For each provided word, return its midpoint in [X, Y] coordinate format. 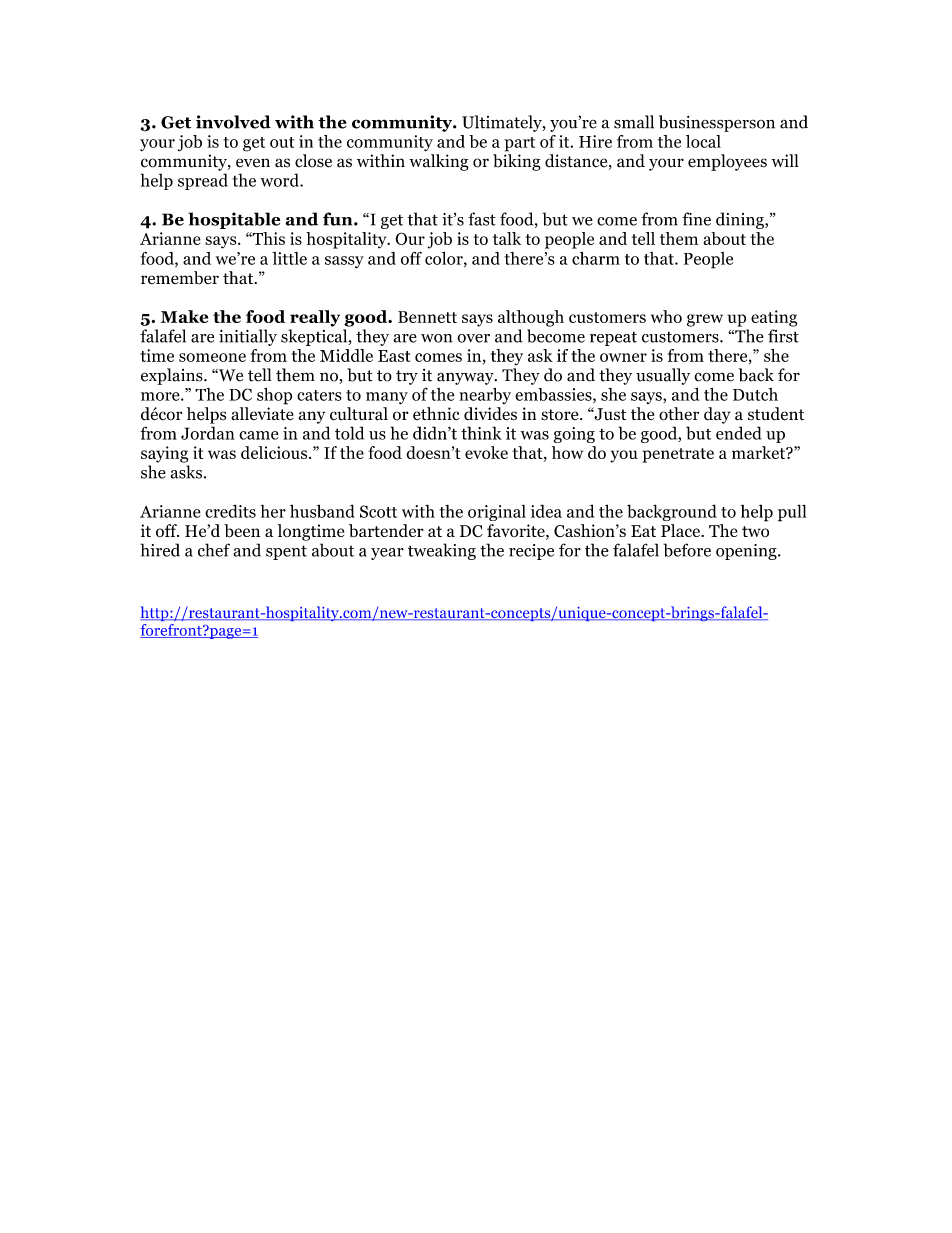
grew [705, 320]
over [473, 338]
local [703, 141]
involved [233, 122]
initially [248, 337]
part [519, 144]
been [242, 531]
